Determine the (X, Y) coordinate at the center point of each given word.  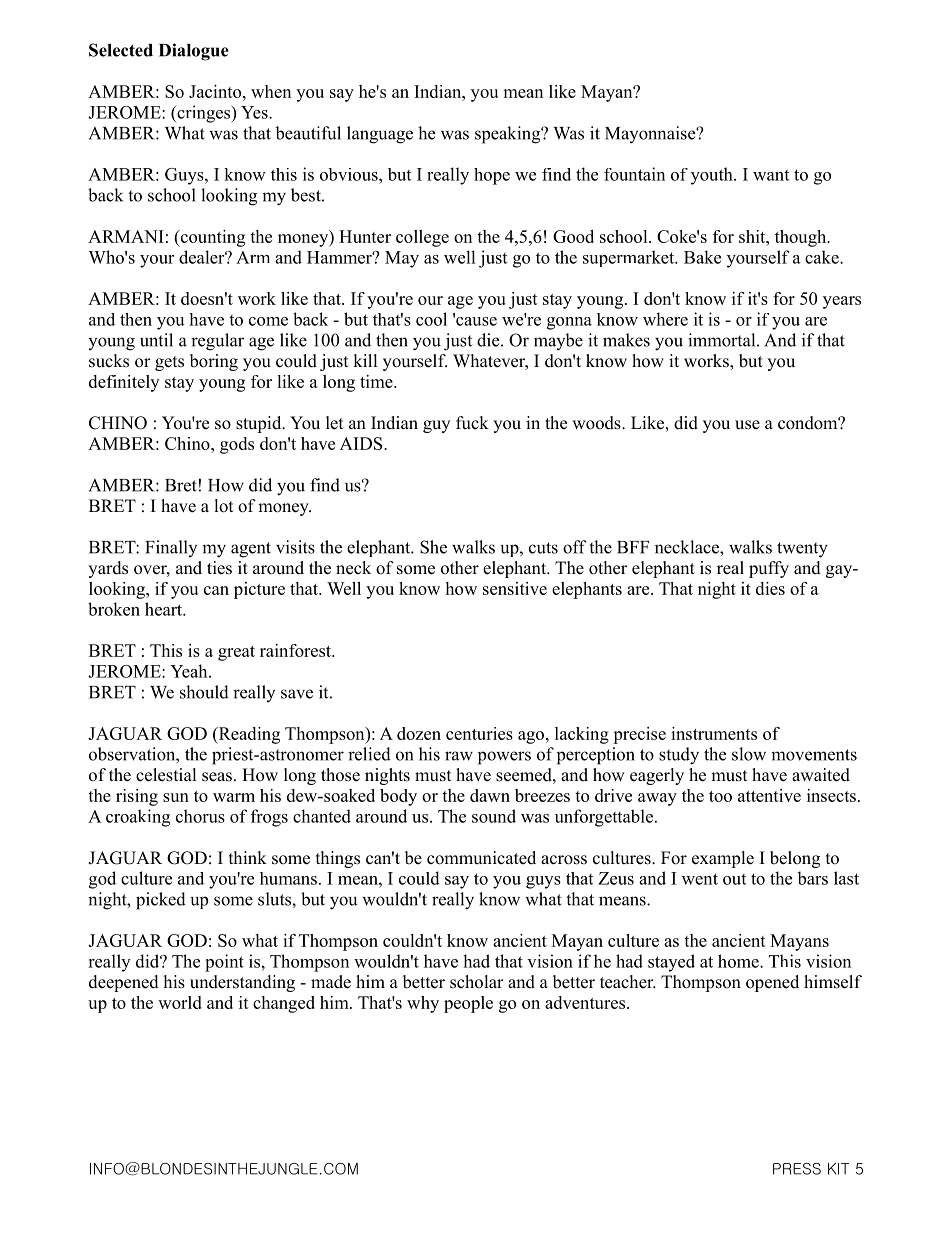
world (180, 1002)
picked (161, 901)
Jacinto (216, 91)
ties (219, 568)
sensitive (515, 588)
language (380, 135)
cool (431, 319)
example (723, 859)
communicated (481, 858)
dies (770, 588)
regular (217, 342)
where (665, 319)
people (468, 1004)
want (771, 175)
